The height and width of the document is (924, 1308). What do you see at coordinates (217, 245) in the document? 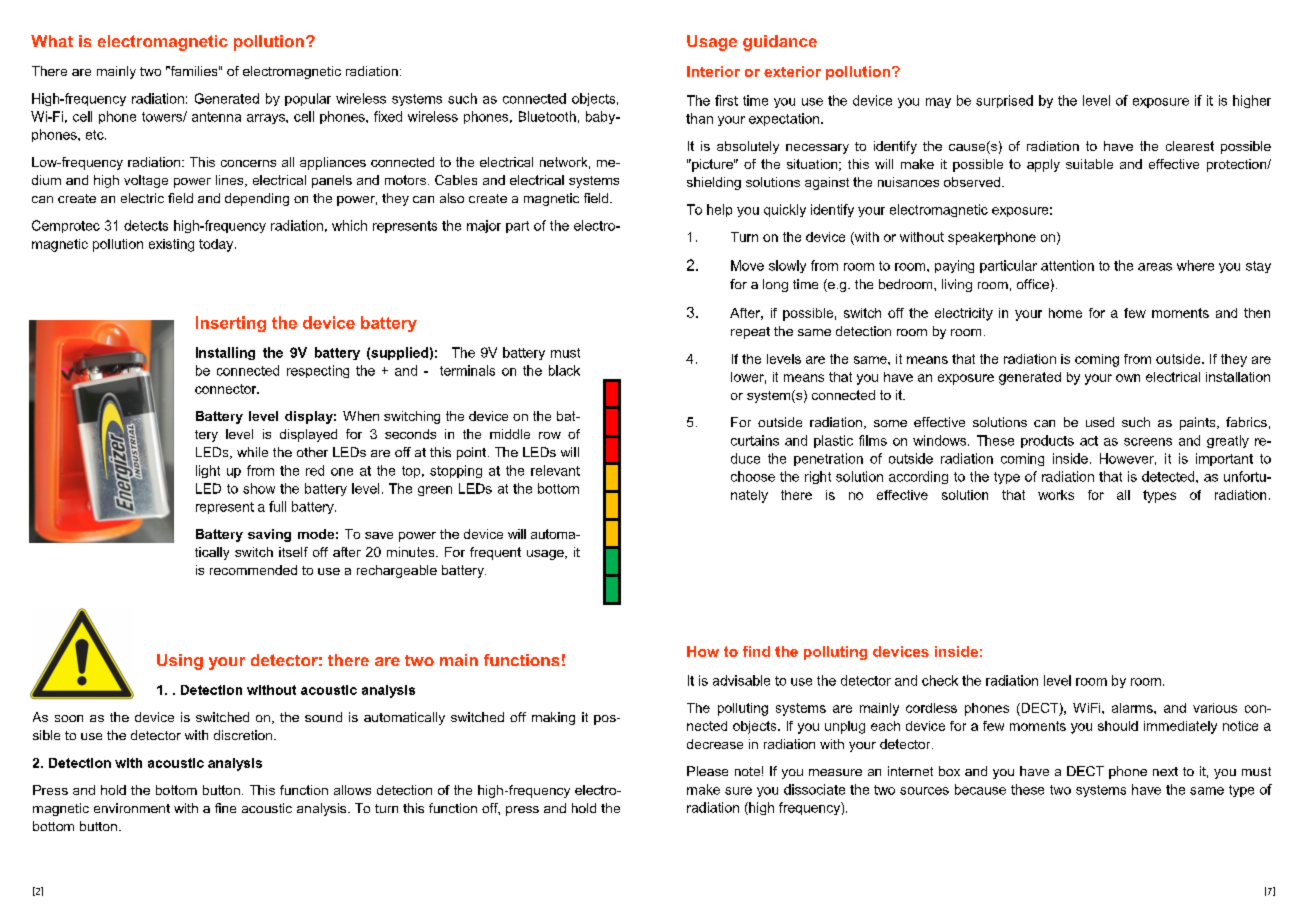
I see `today` at bounding box center [217, 245].
